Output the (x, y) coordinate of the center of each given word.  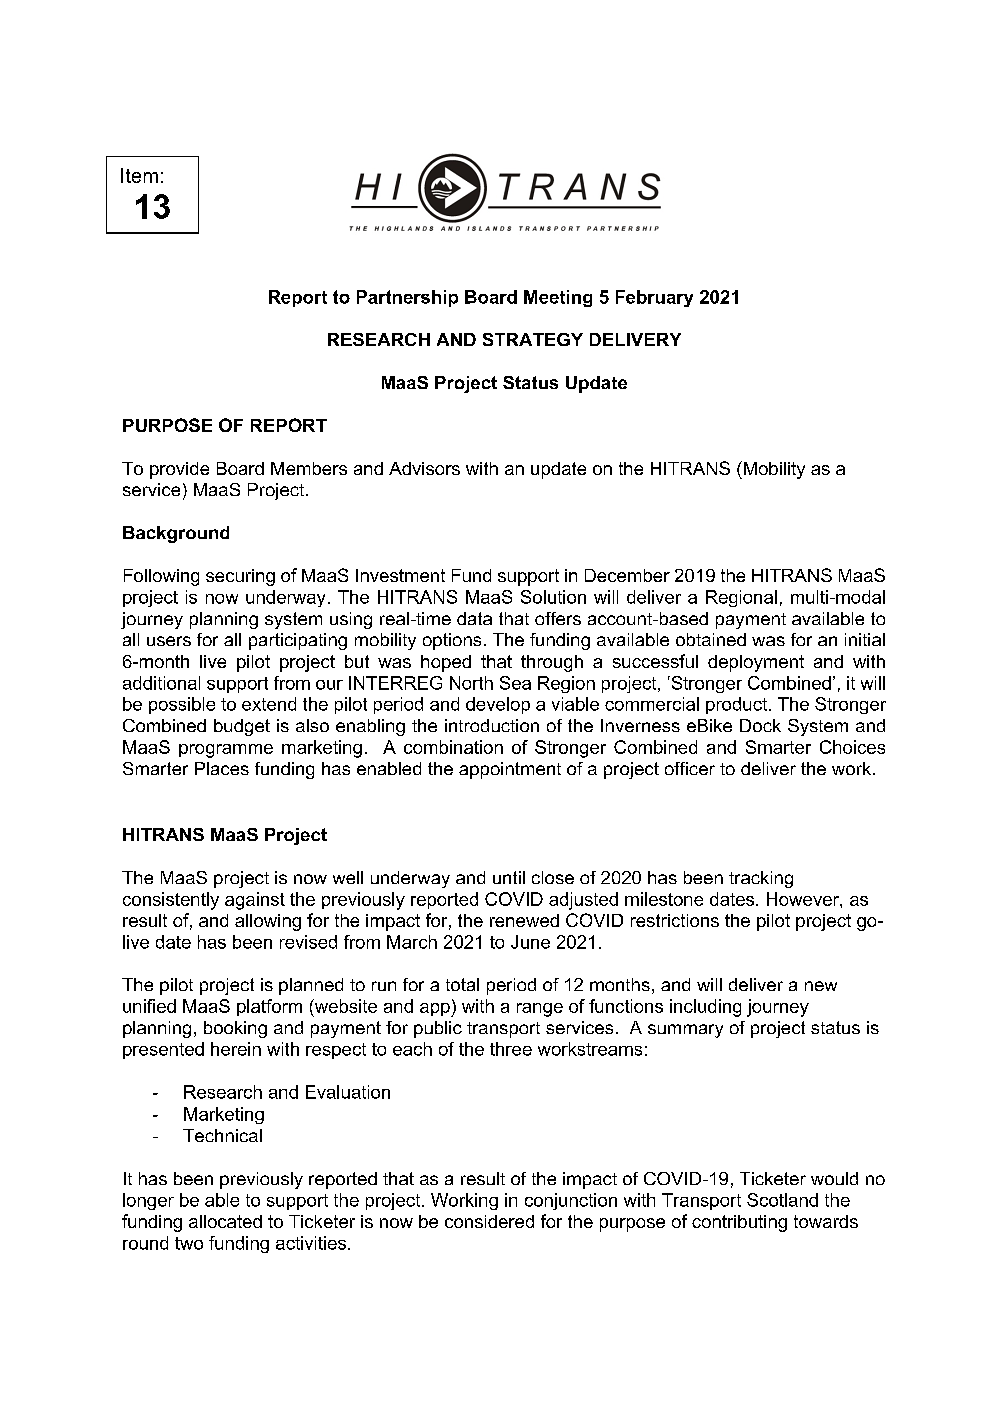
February (654, 298)
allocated (225, 1221)
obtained (711, 639)
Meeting (558, 298)
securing (240, 577)
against (255, 901)
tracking (761, 879)
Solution (553, 597)
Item (139, 175)
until (509, 877)
